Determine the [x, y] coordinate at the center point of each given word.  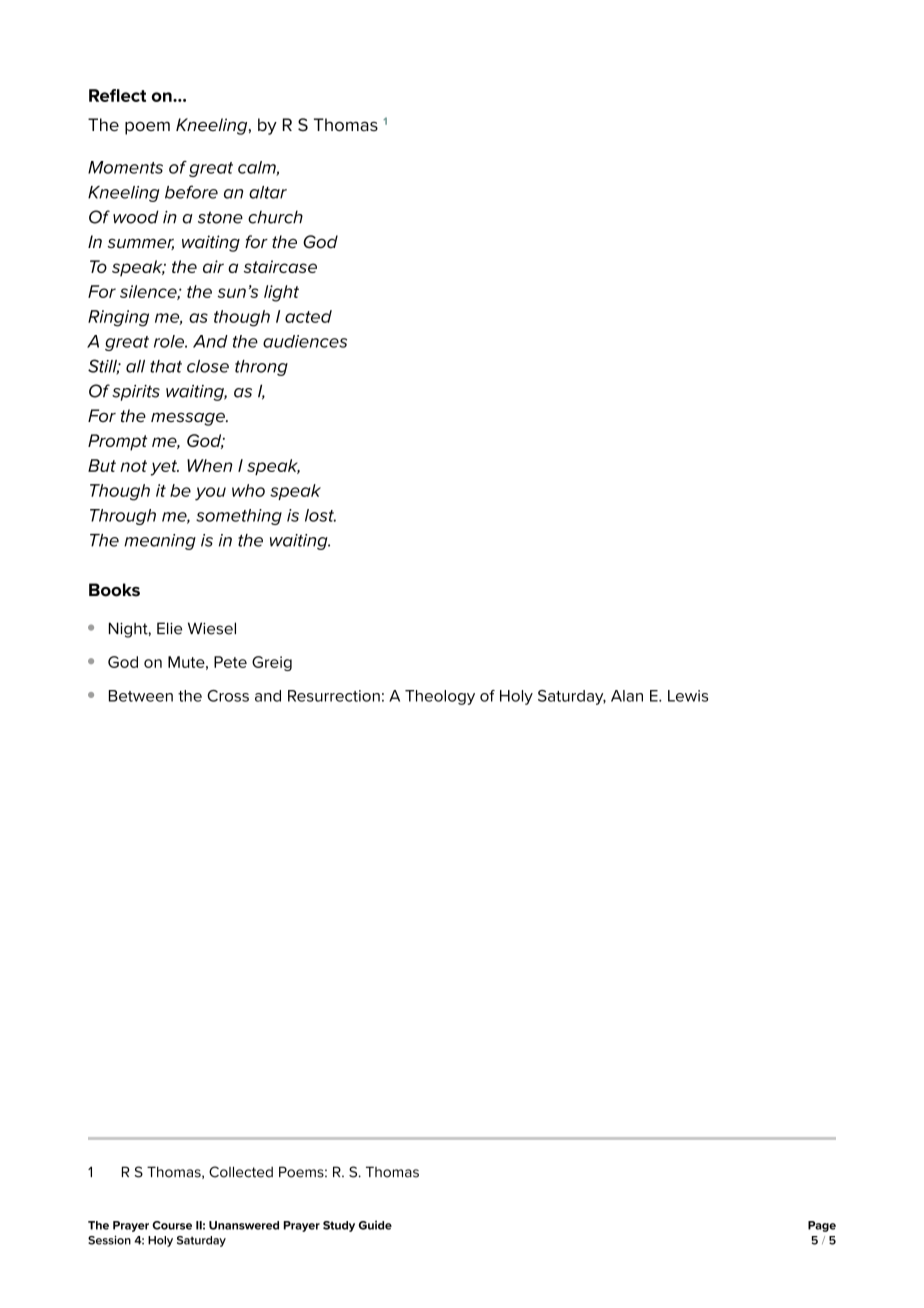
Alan [627, 696]
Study [339, 1226]
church [275, 217]
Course [172, 1225]
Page [822, 1226]
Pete [230, 662]
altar [268, 192]
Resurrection [334, 696]
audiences [305, 341]
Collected [241, 1172]
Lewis [688, 696]
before [191, 192]
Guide [375, 1225]
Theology [440, 697]
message [189, 419]
